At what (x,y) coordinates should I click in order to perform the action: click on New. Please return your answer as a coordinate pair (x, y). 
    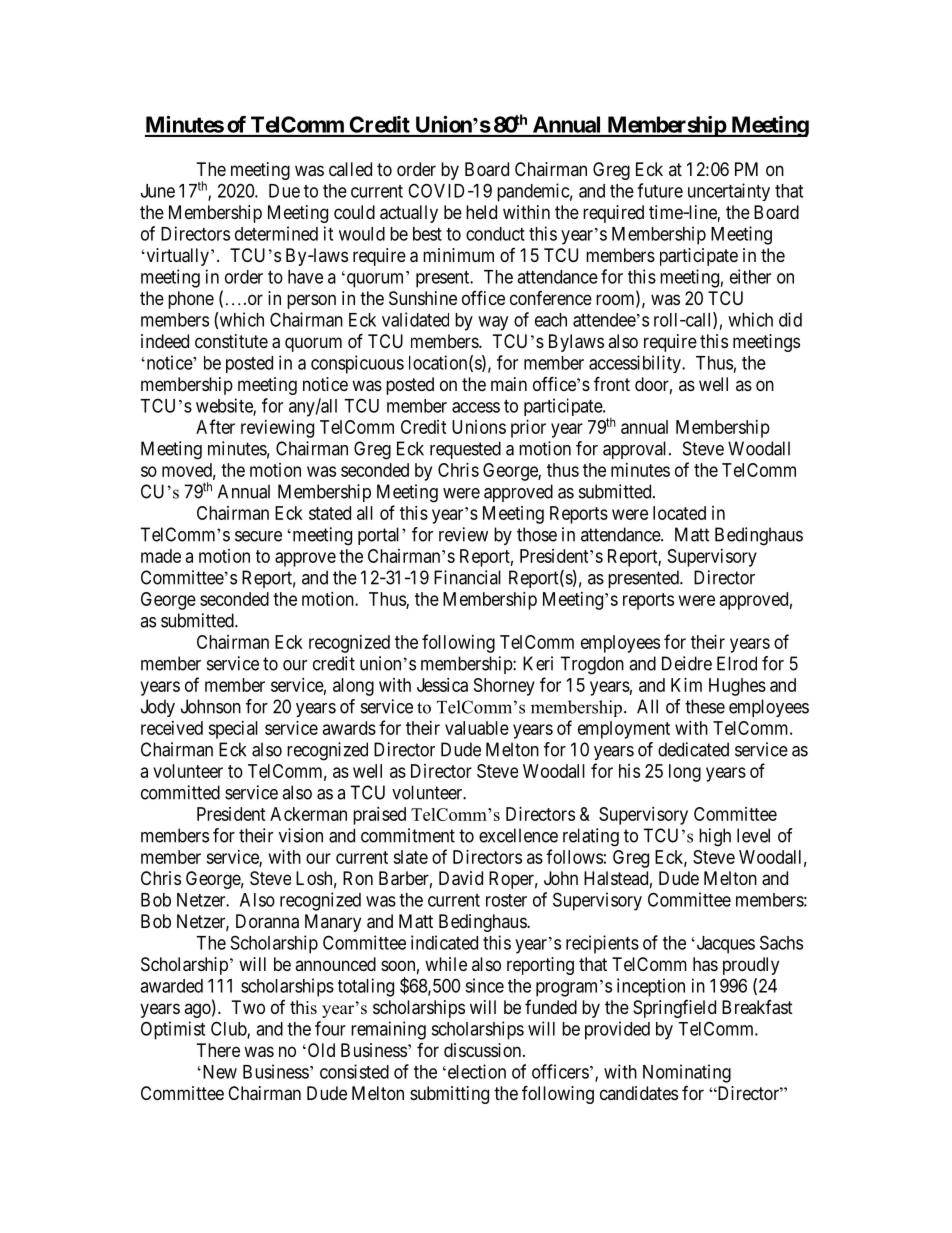
    Looking at the image, I should click on (218, 1072).
